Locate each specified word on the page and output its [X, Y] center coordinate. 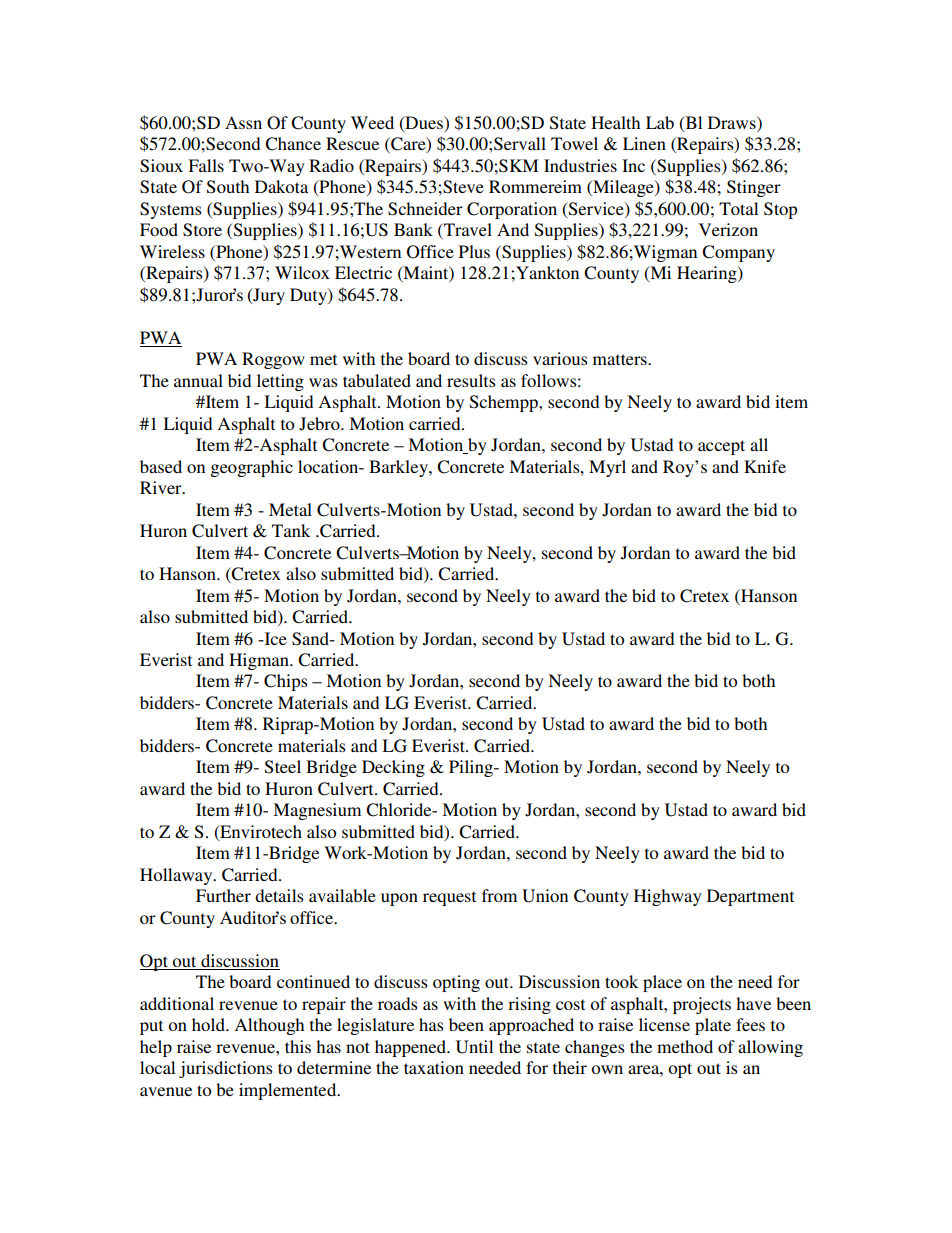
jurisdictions [226, 1069]
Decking [393, 768]
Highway [668, 897]
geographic [251, 468]
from [499, 895]
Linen [644, 143]
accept [721, 447]
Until [474, 1047]
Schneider [425, 209]
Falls [206, 165]
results [471, 380]
